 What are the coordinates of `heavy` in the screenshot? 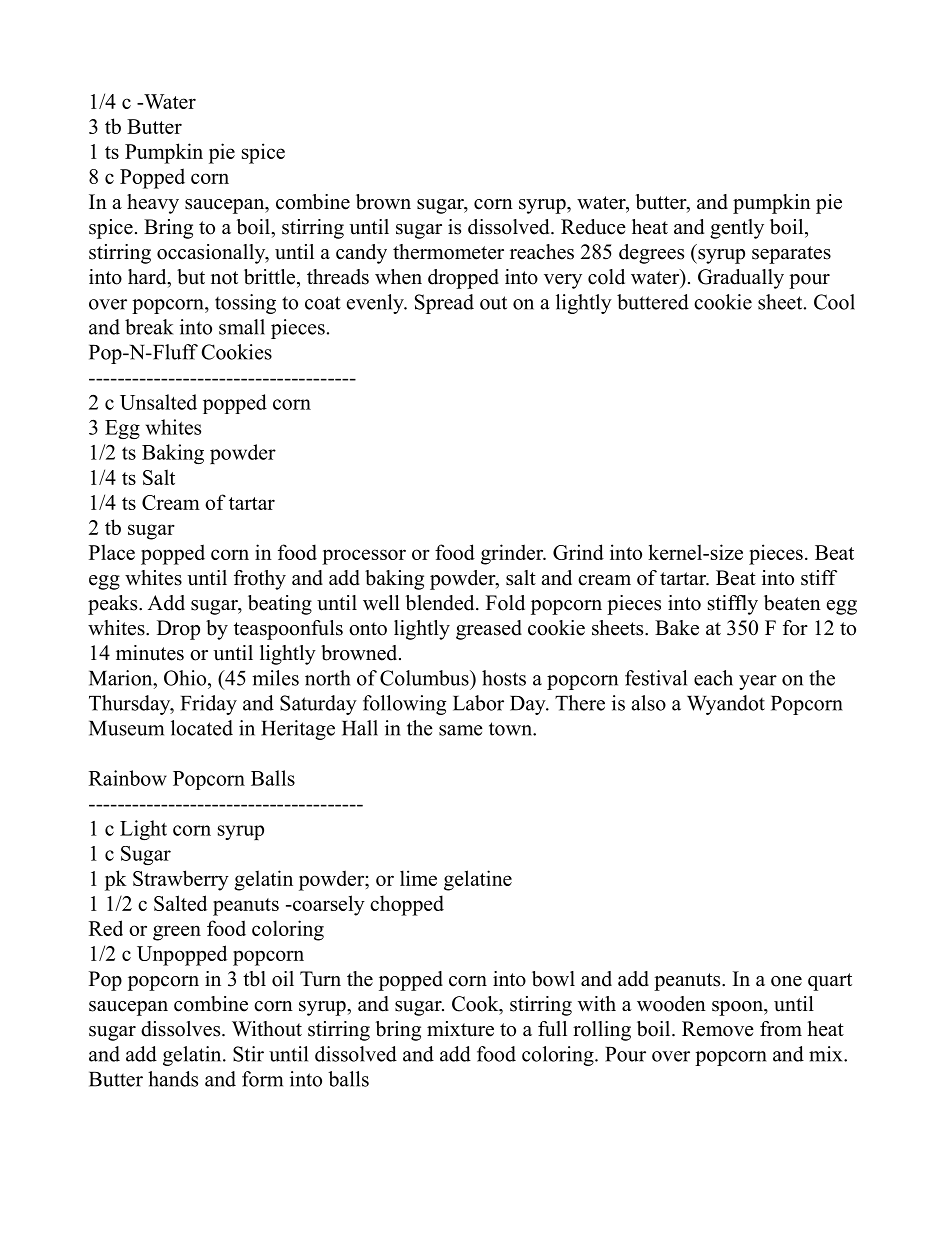 It's located at (153, 204).
